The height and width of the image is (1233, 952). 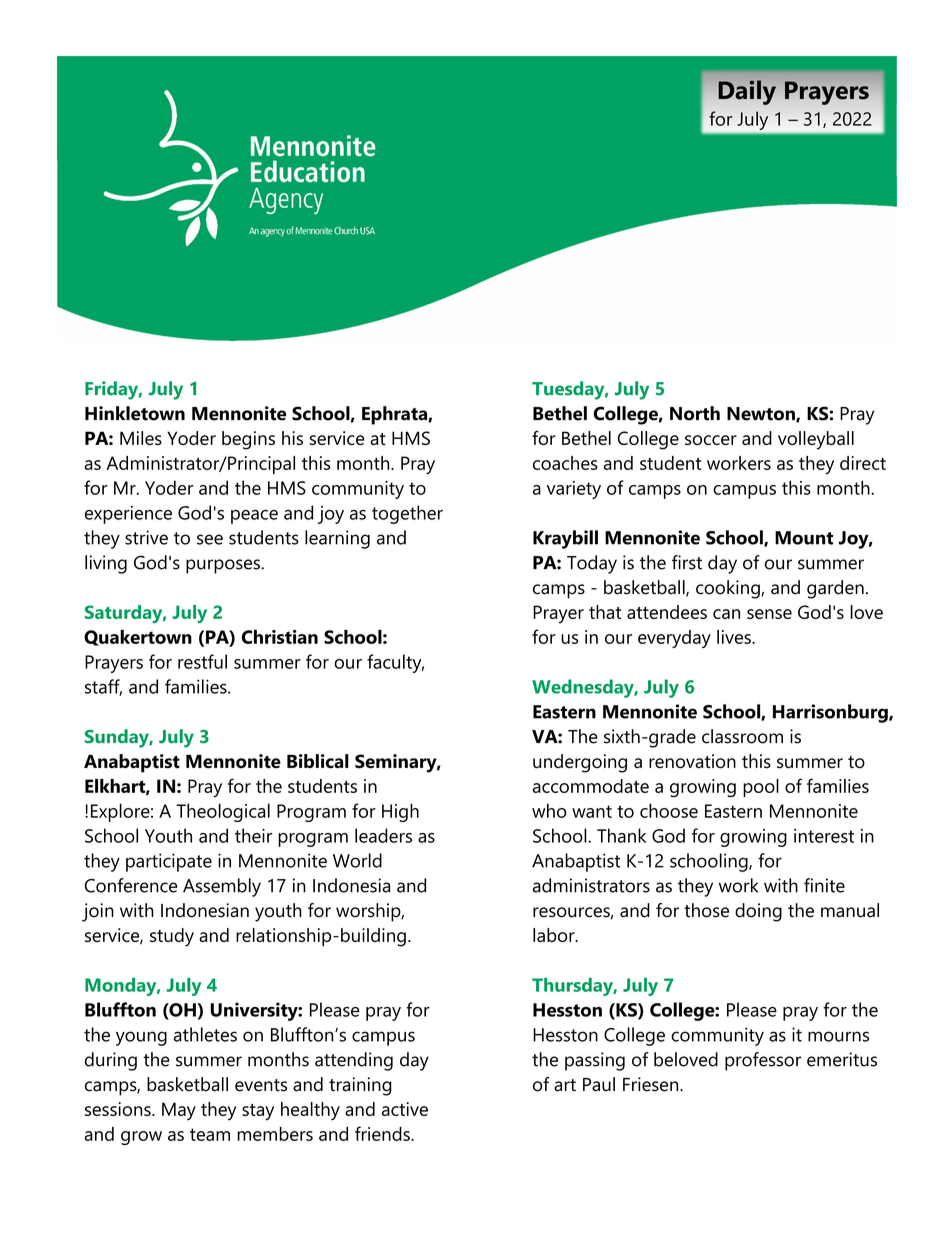 I want to click on Miles, so click(x=141, y=438).
